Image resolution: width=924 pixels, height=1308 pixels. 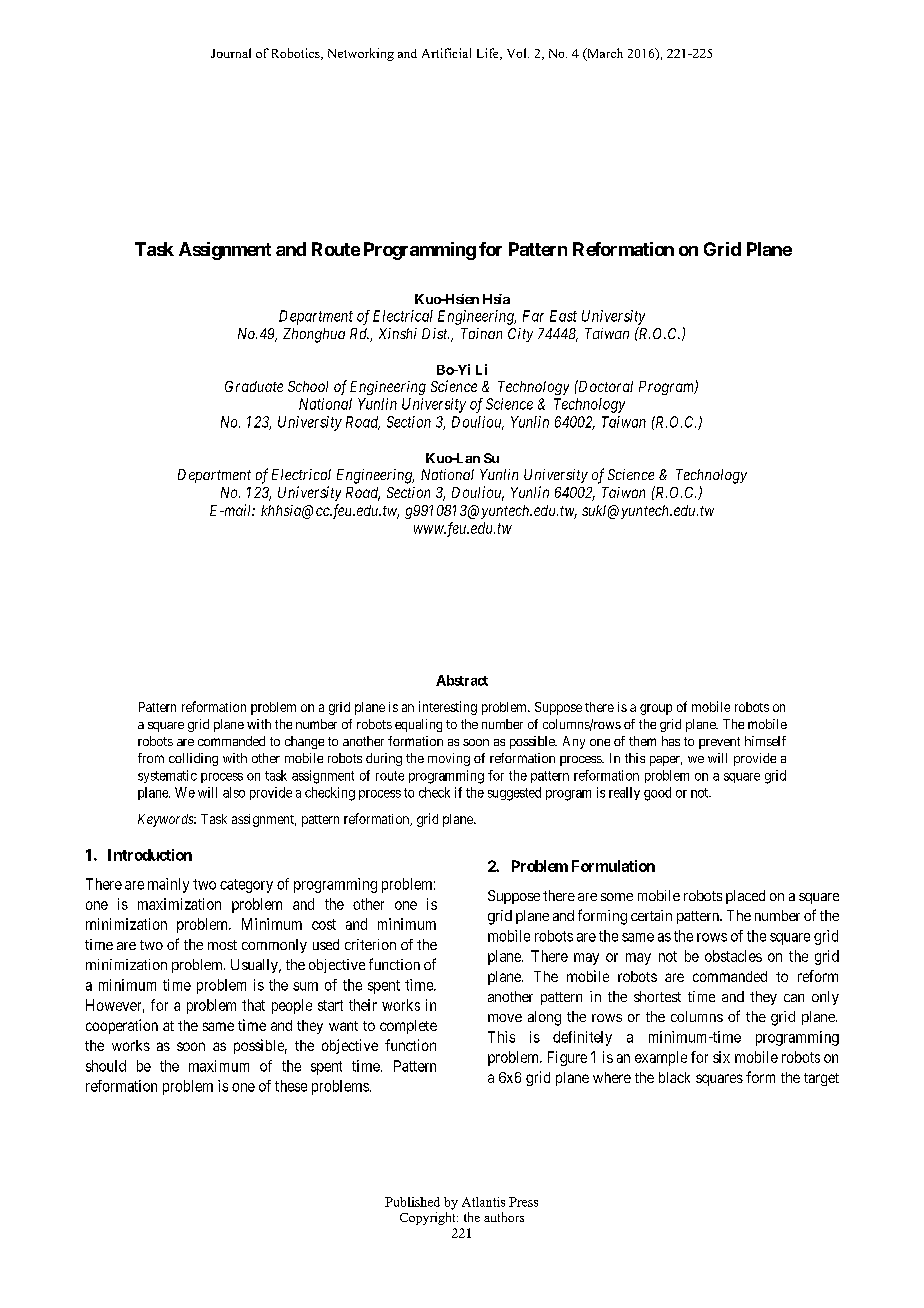 What do you see at coordinates (657, 794) in the screenshot?
I see `good` at bounding box center [657, 794].
